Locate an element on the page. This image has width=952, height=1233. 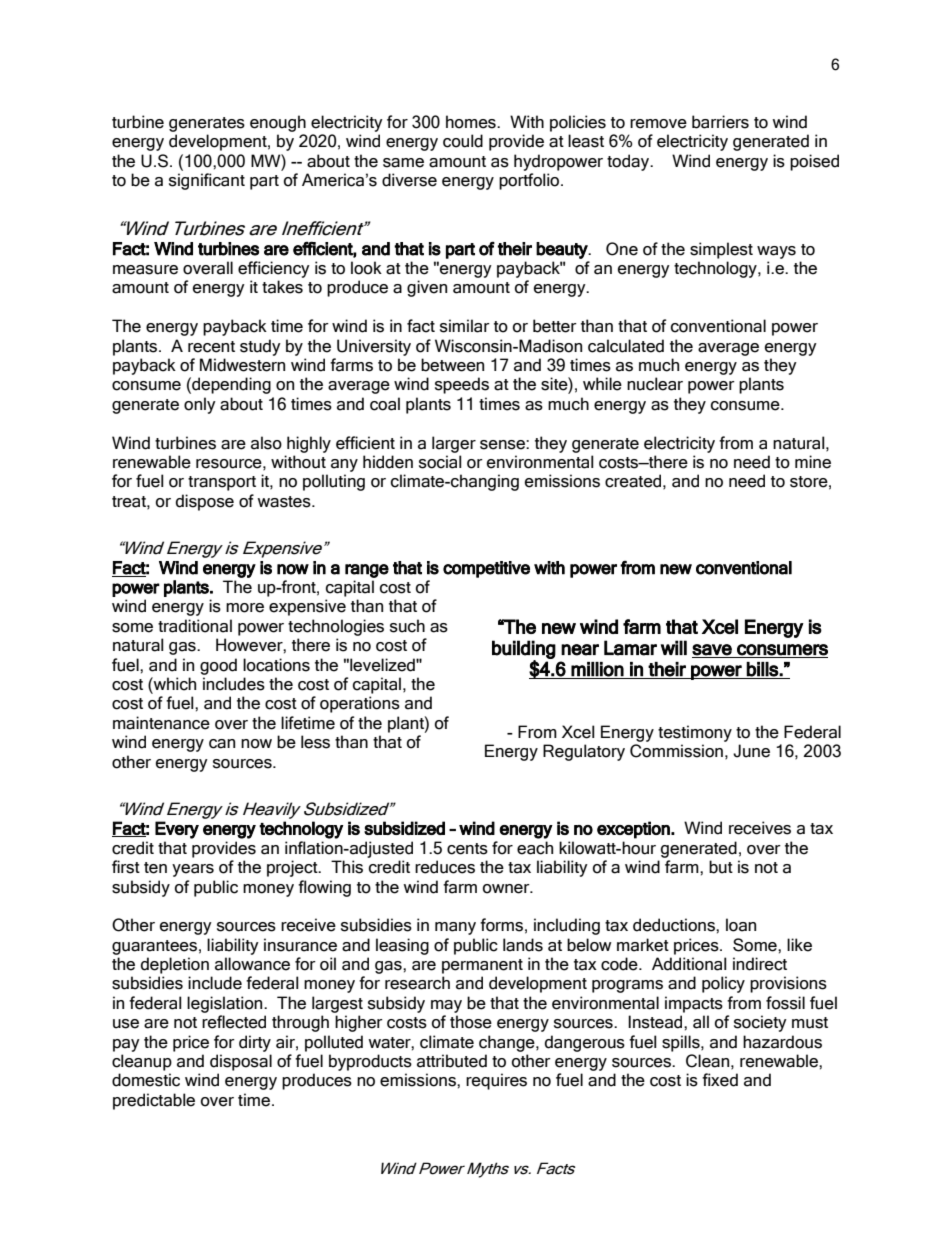
could is located at coordinates (463, 141).
